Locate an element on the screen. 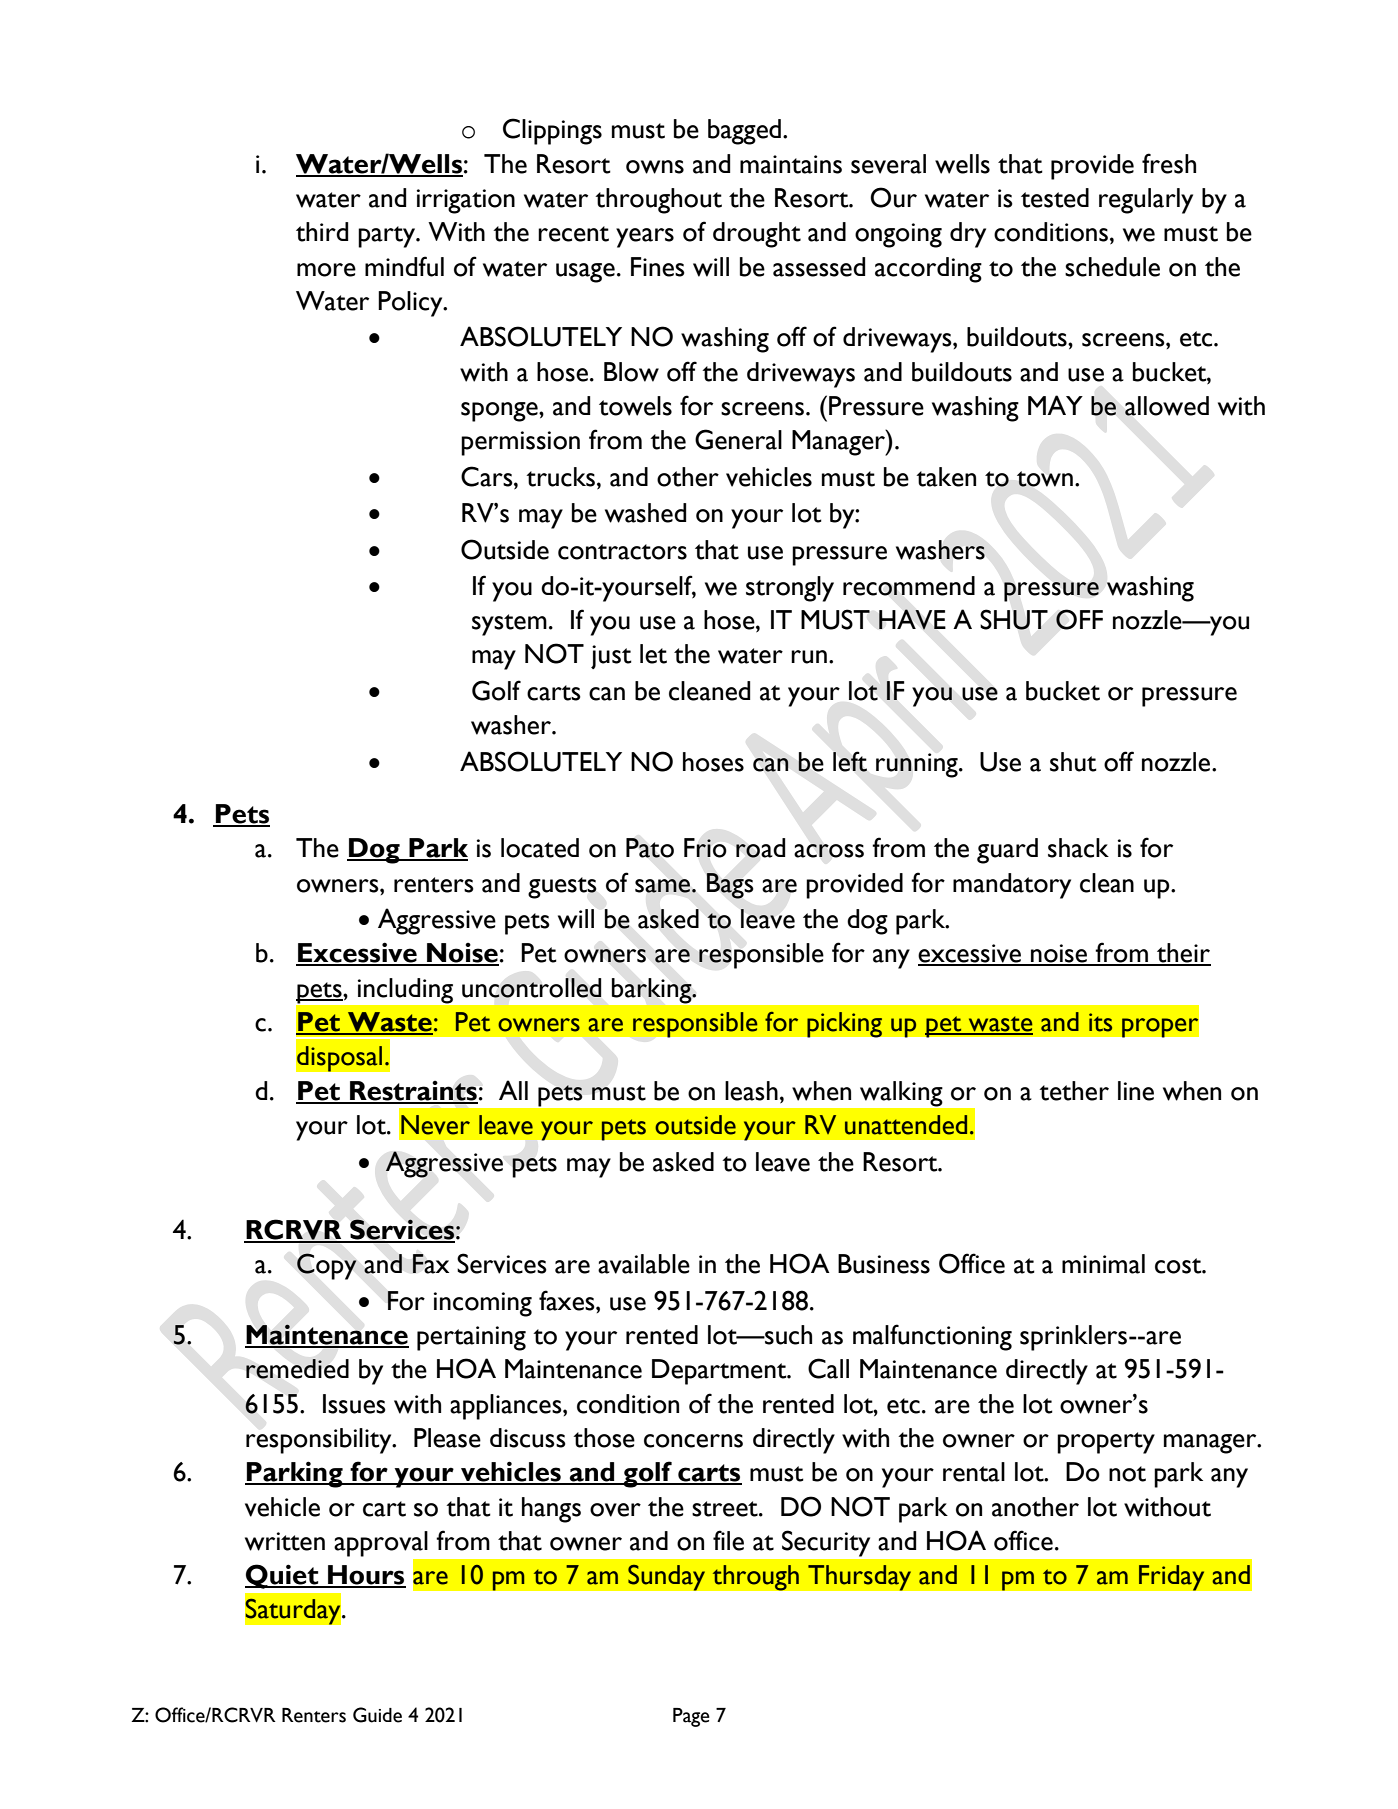 This screenshot has width=1398, height=1809. Bags is located at coordinates (729, 886).
